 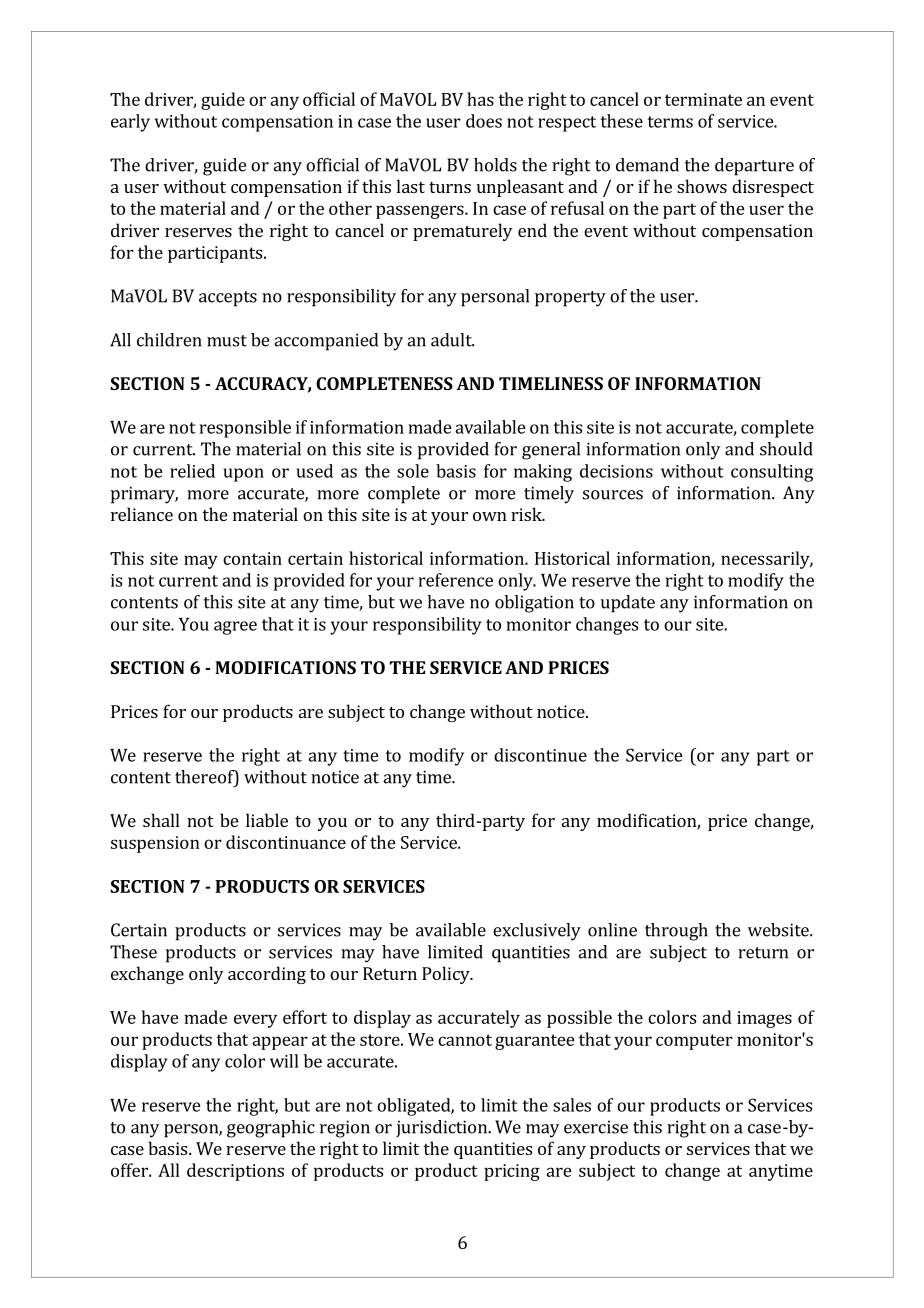 What do you see at coordinates (130, 123) in the screenshot?
I see `early` at bounding box center [130, 123].
